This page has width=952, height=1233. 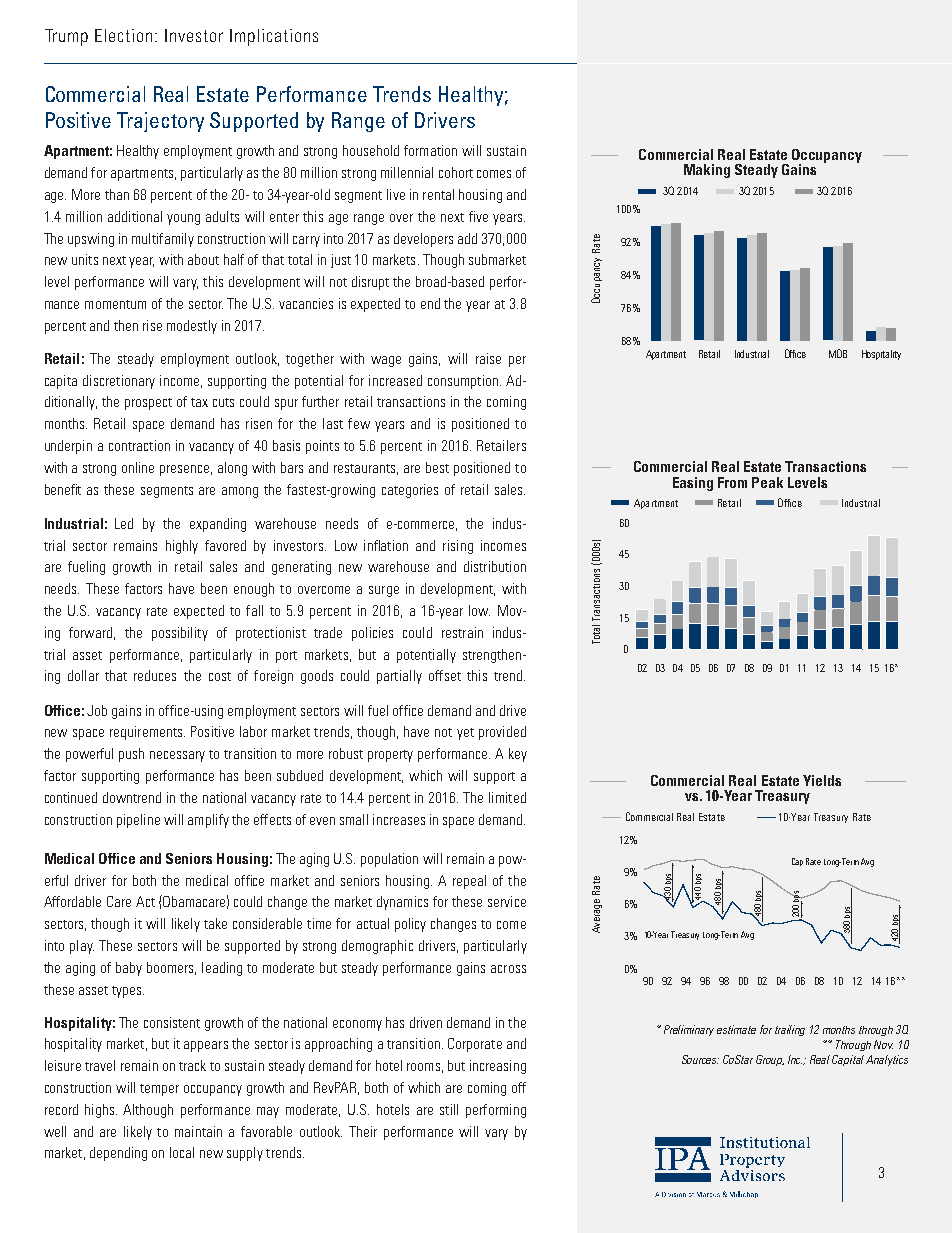 I want to click on temper, so click(x=159, y=1090).
